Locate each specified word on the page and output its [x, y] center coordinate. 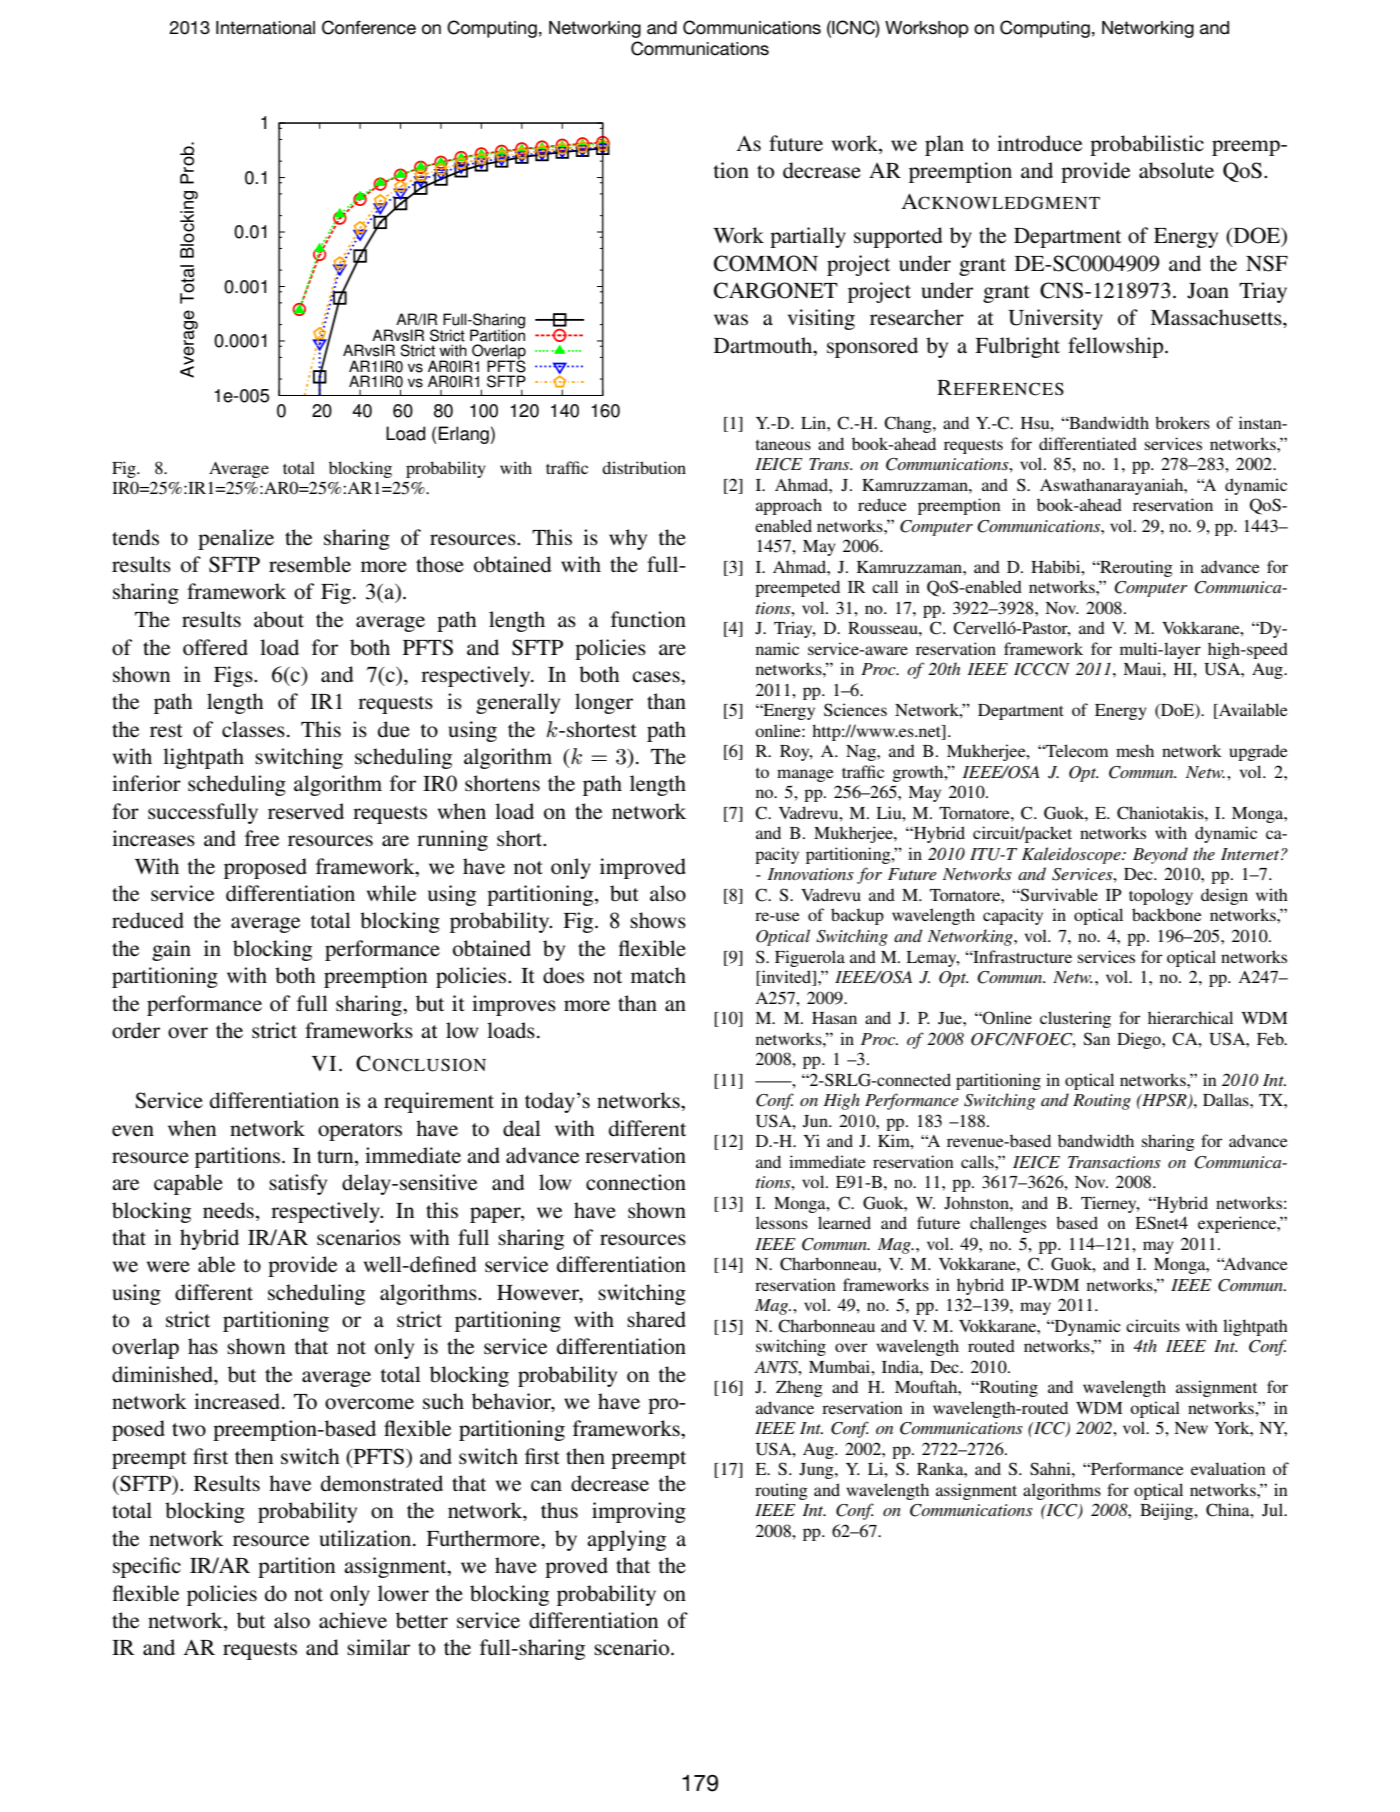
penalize [236, 539]
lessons [782, 1222]
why [628, 539]
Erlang [464, 435]
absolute [1176, 170]
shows [658, 920]
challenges [1008, 1224]
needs [228, 1210]
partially [808, 237]
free [262, 838]
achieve [353, 1620]
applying [626, 1540]
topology [1161, 896]
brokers [1182, 422]
